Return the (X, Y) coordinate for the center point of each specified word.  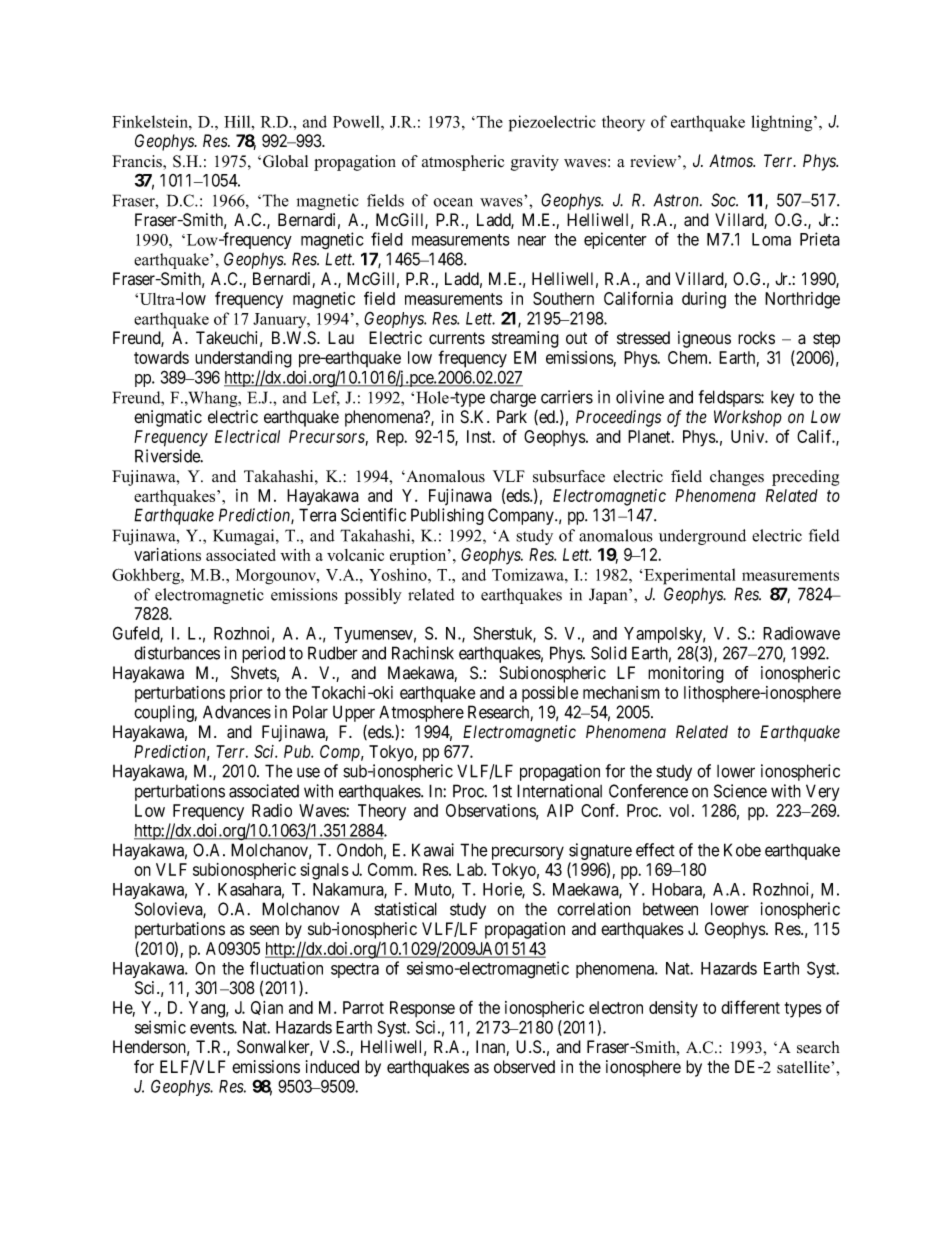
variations (167, 554)
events (212, 1028)
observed (524, 1067)
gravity (535, 163)
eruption (419, 557)
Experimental (689, 576)
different (750, 1007)
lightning (783, 123)
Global (285, 161)
